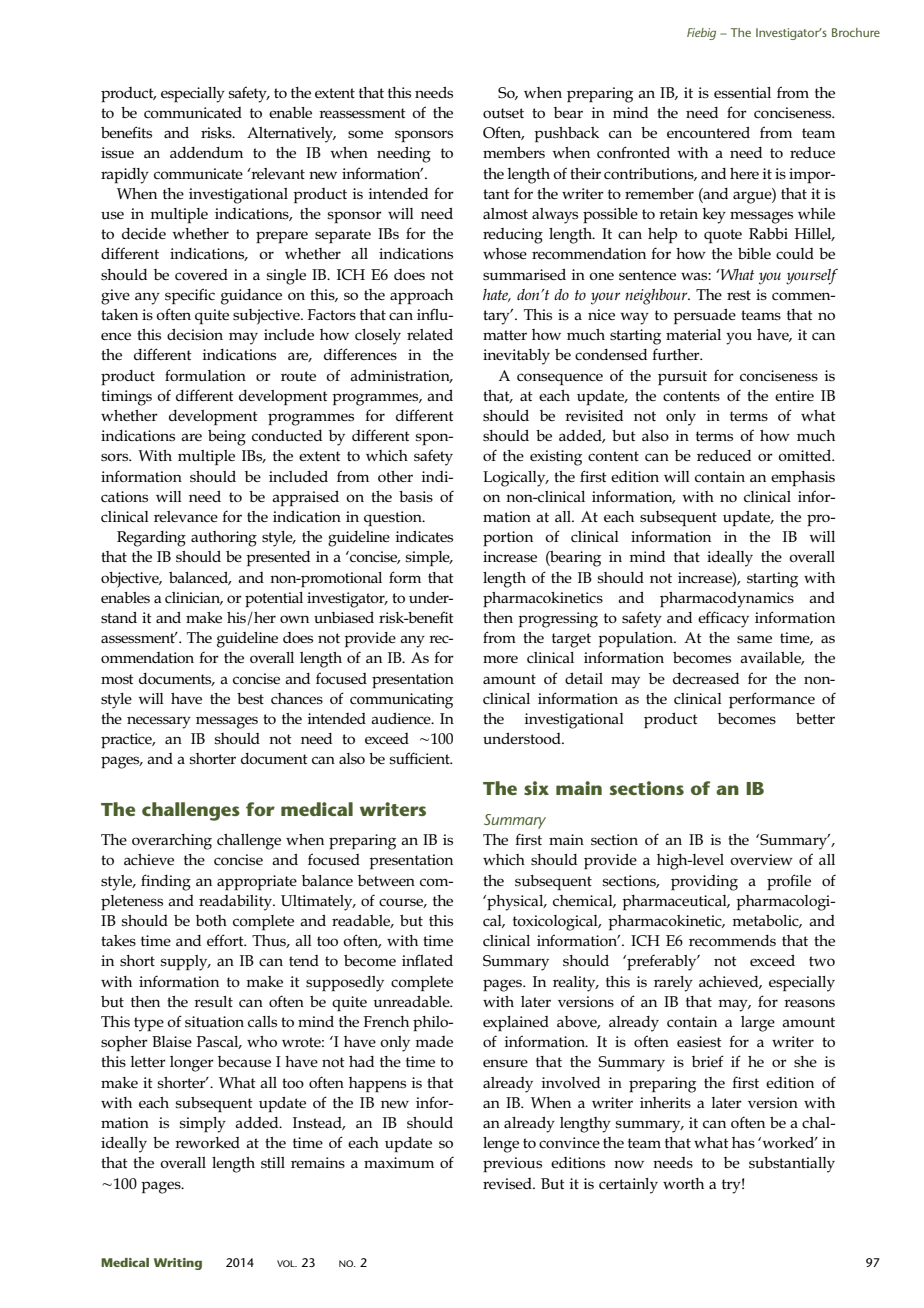 This document has width=924, height=1308. What do you see at coordinates (727, 600) in the document?
I see `pharmacodynamics` at bounding box center [727, 600].
